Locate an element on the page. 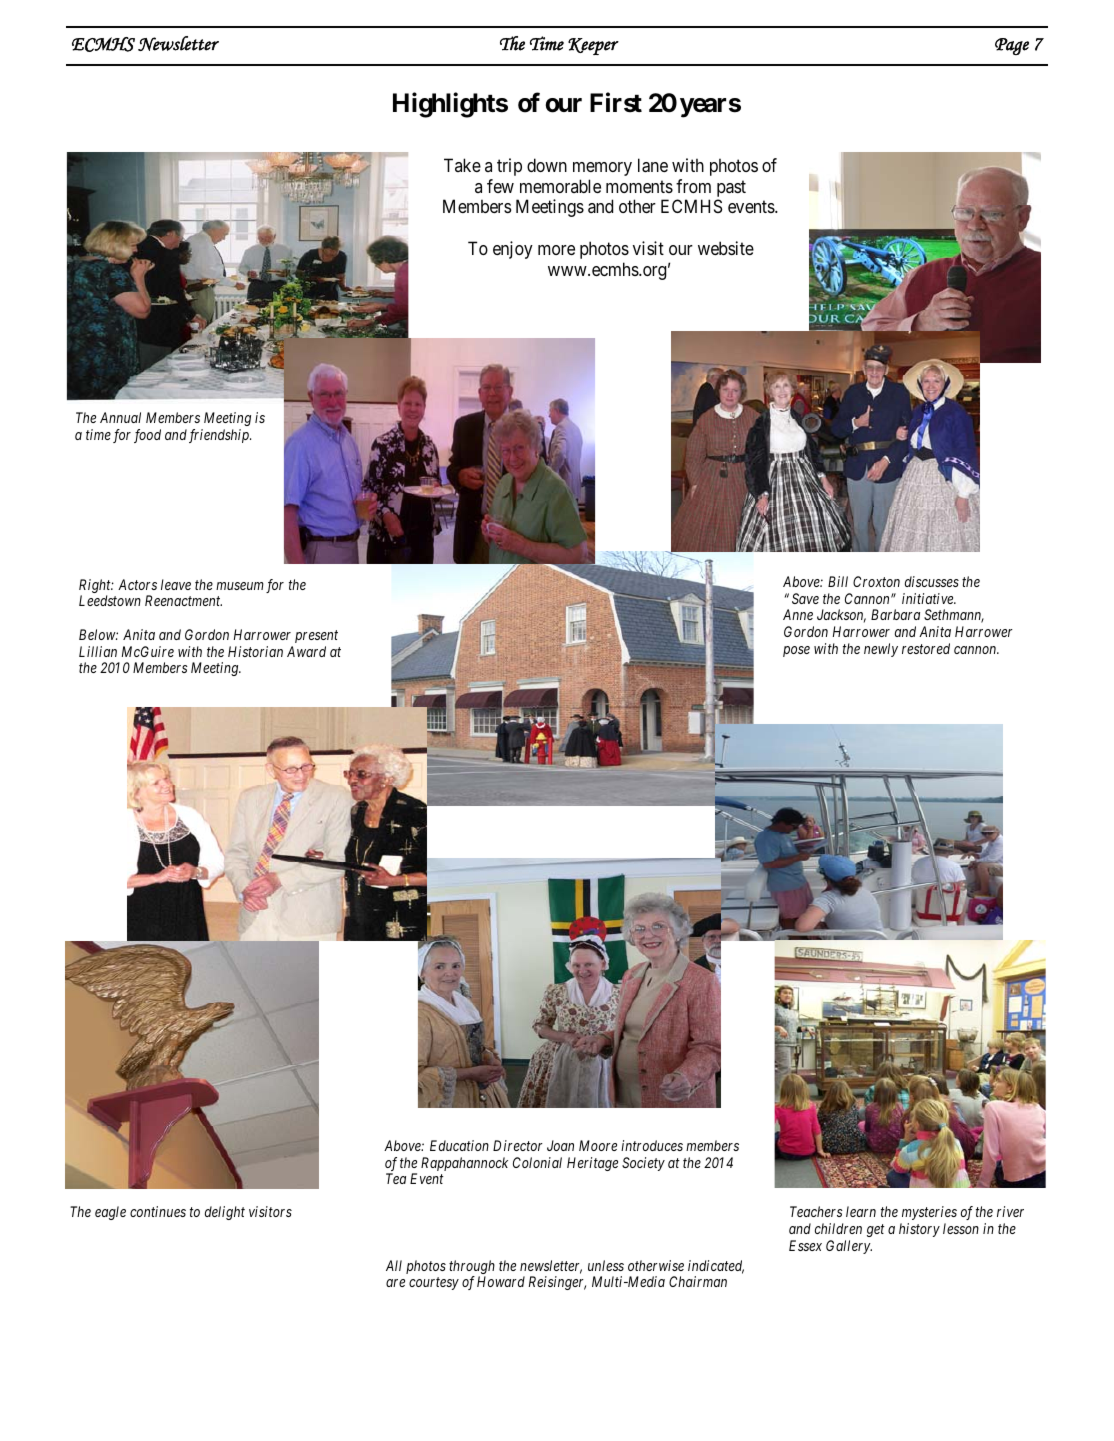 This image has height=1441, width=1114. Page is located at coordinates (1012, 46).
